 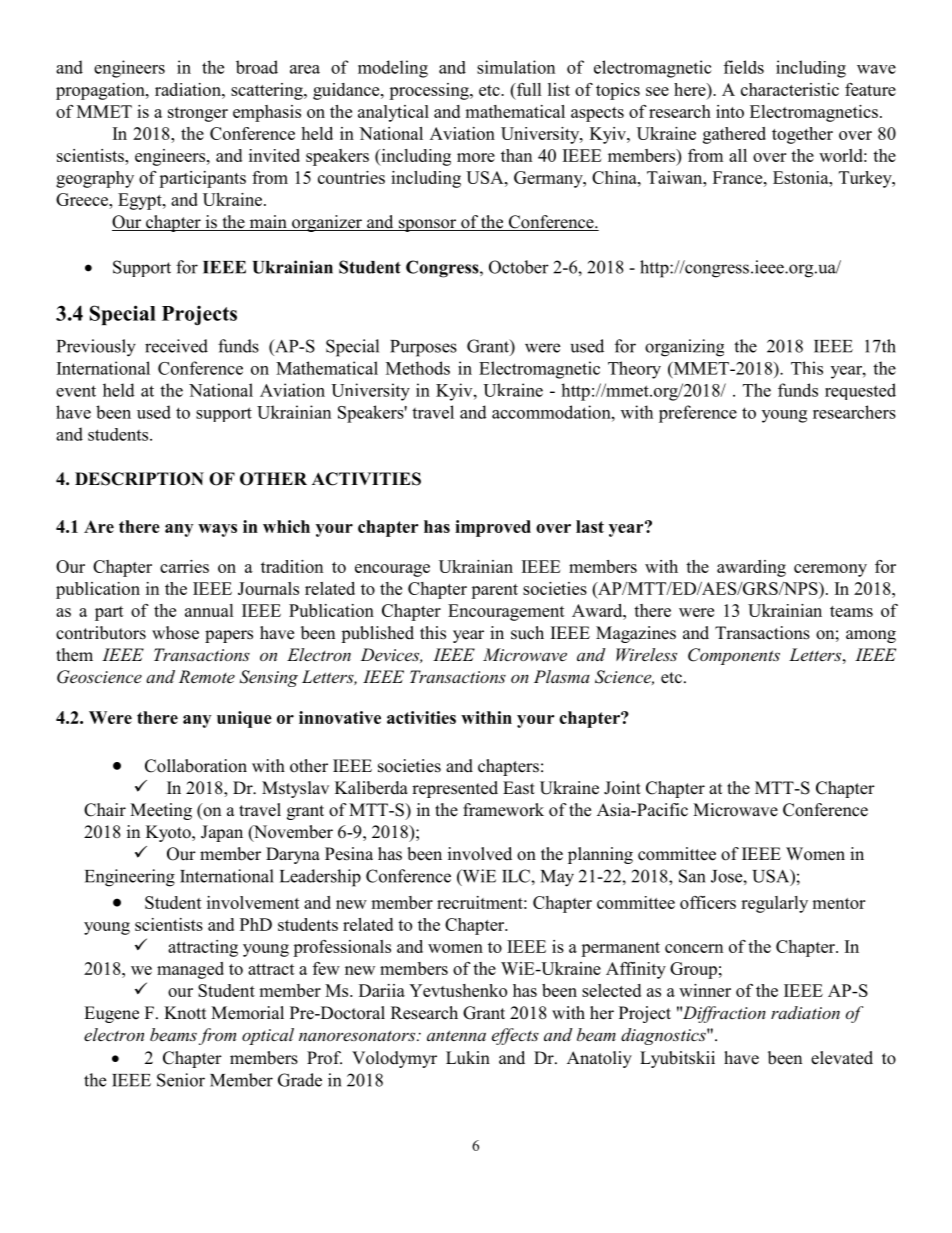 I want to click on regularly, so click(x=774, y=904).
